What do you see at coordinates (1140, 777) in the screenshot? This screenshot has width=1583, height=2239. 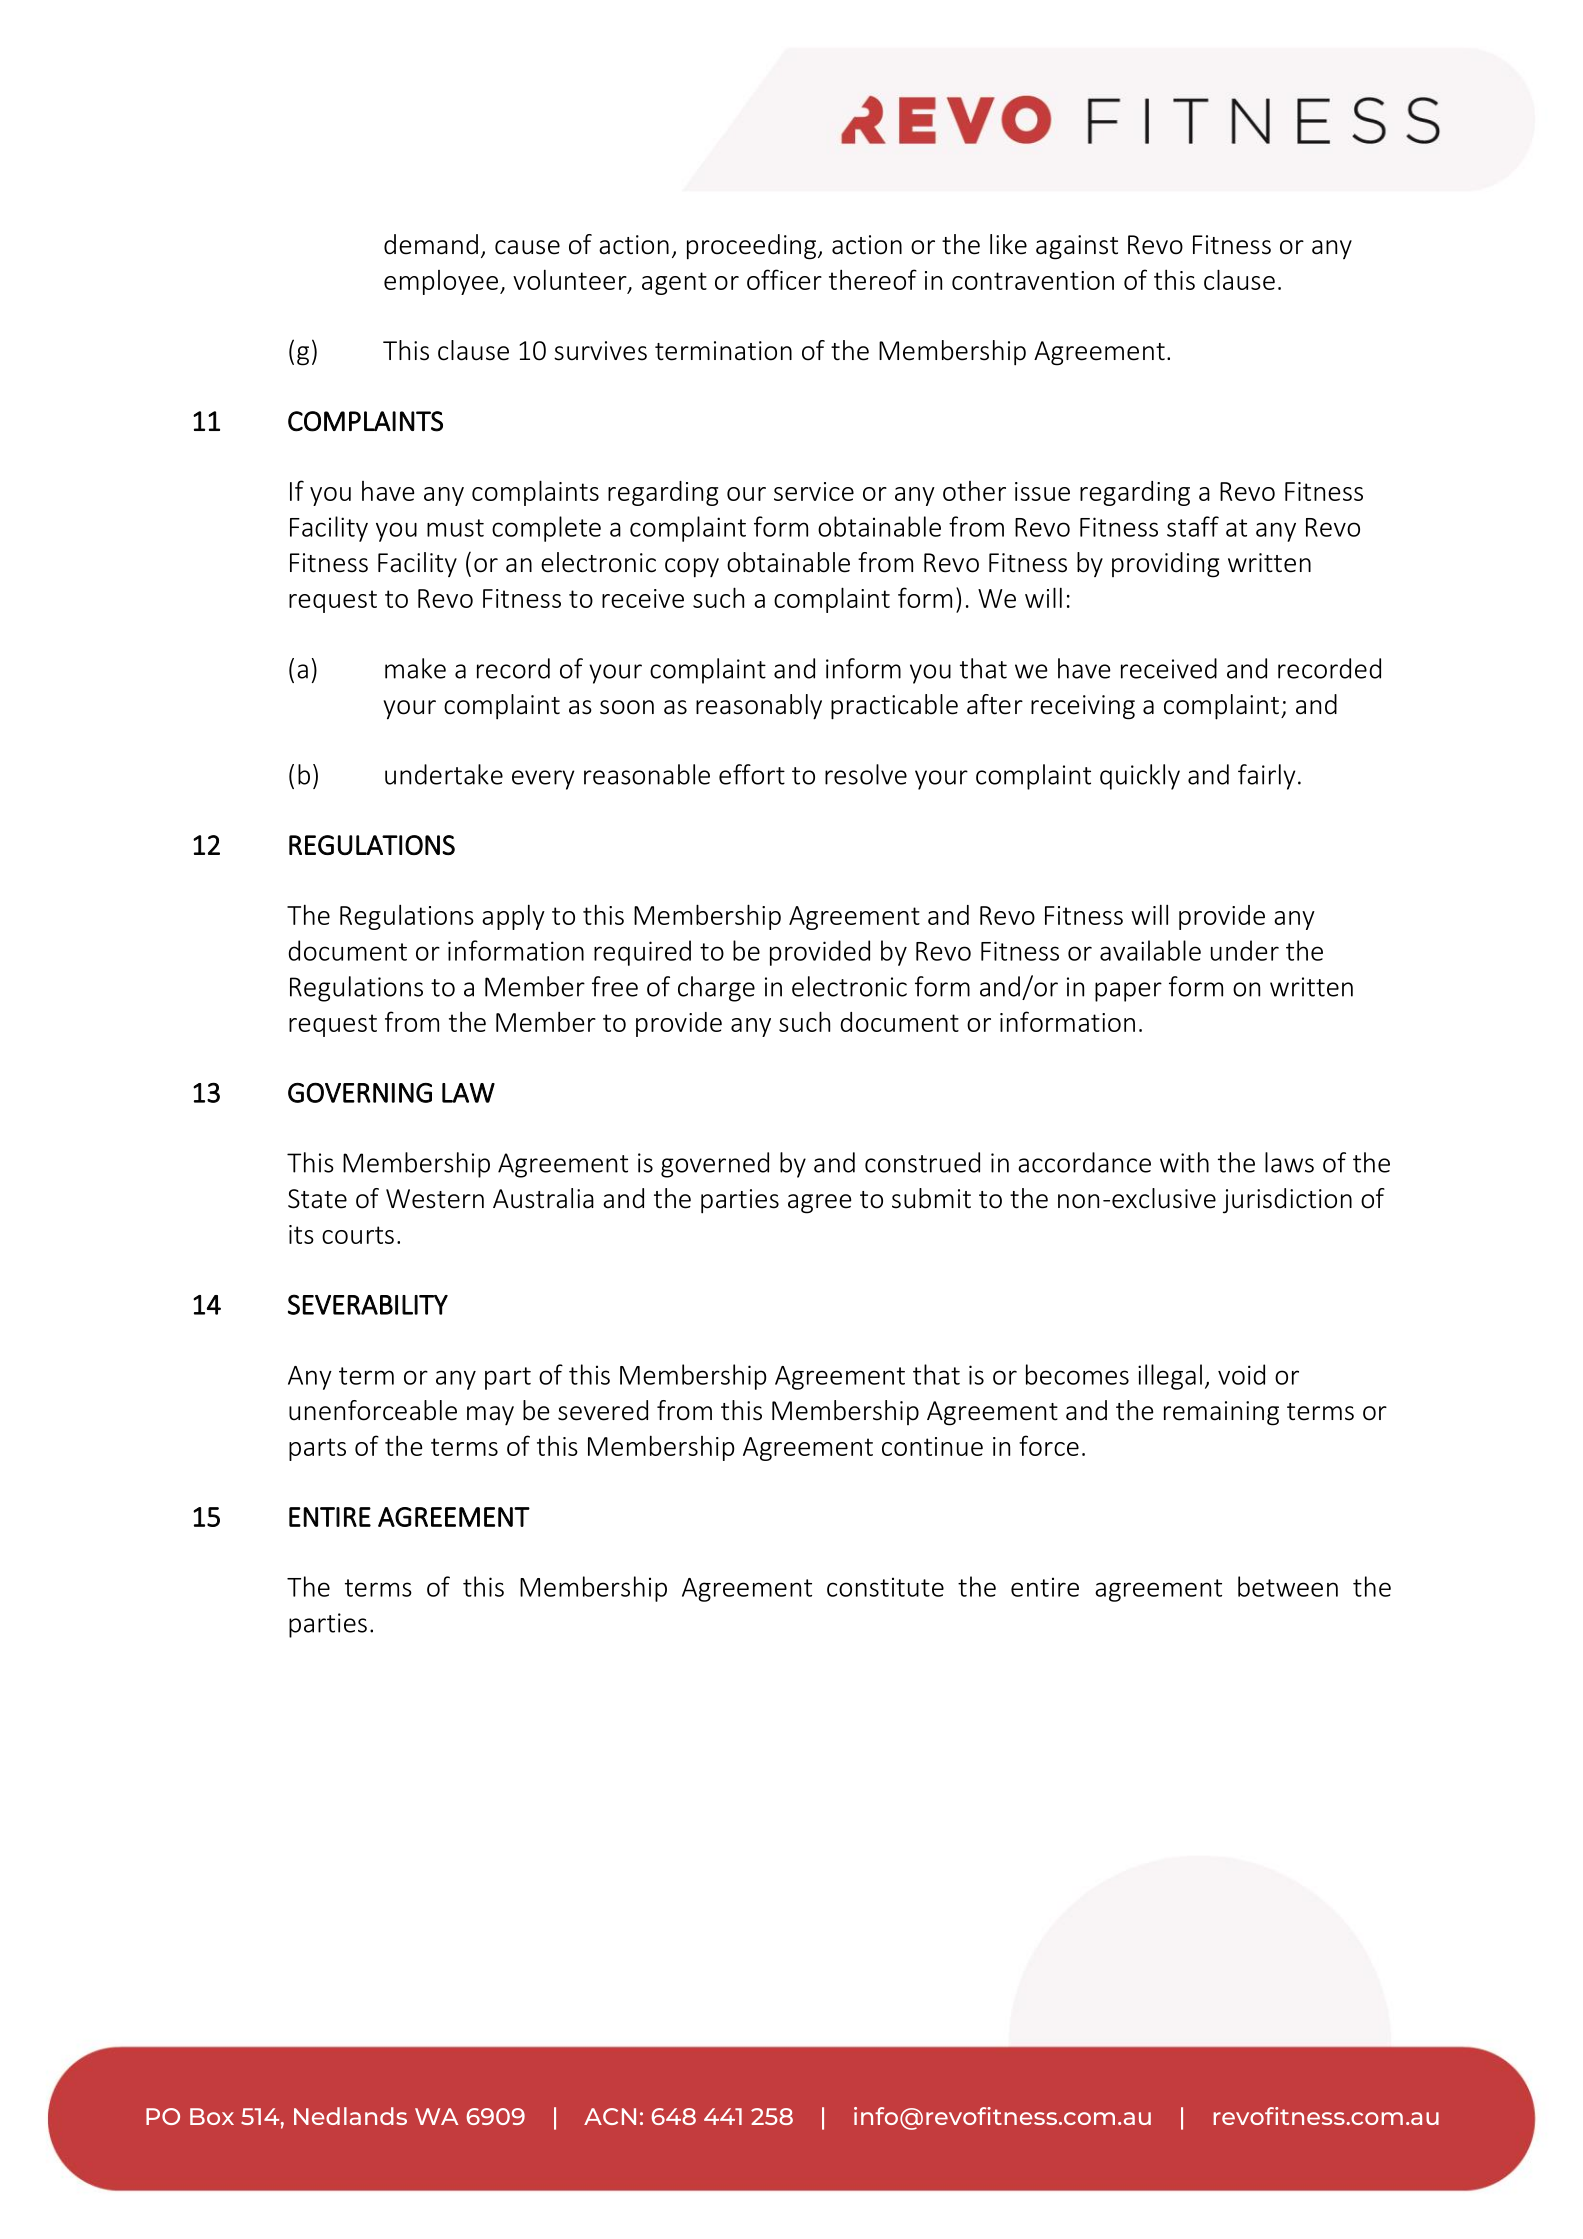 I see `quickly` at bounding box center [1140, 777].
